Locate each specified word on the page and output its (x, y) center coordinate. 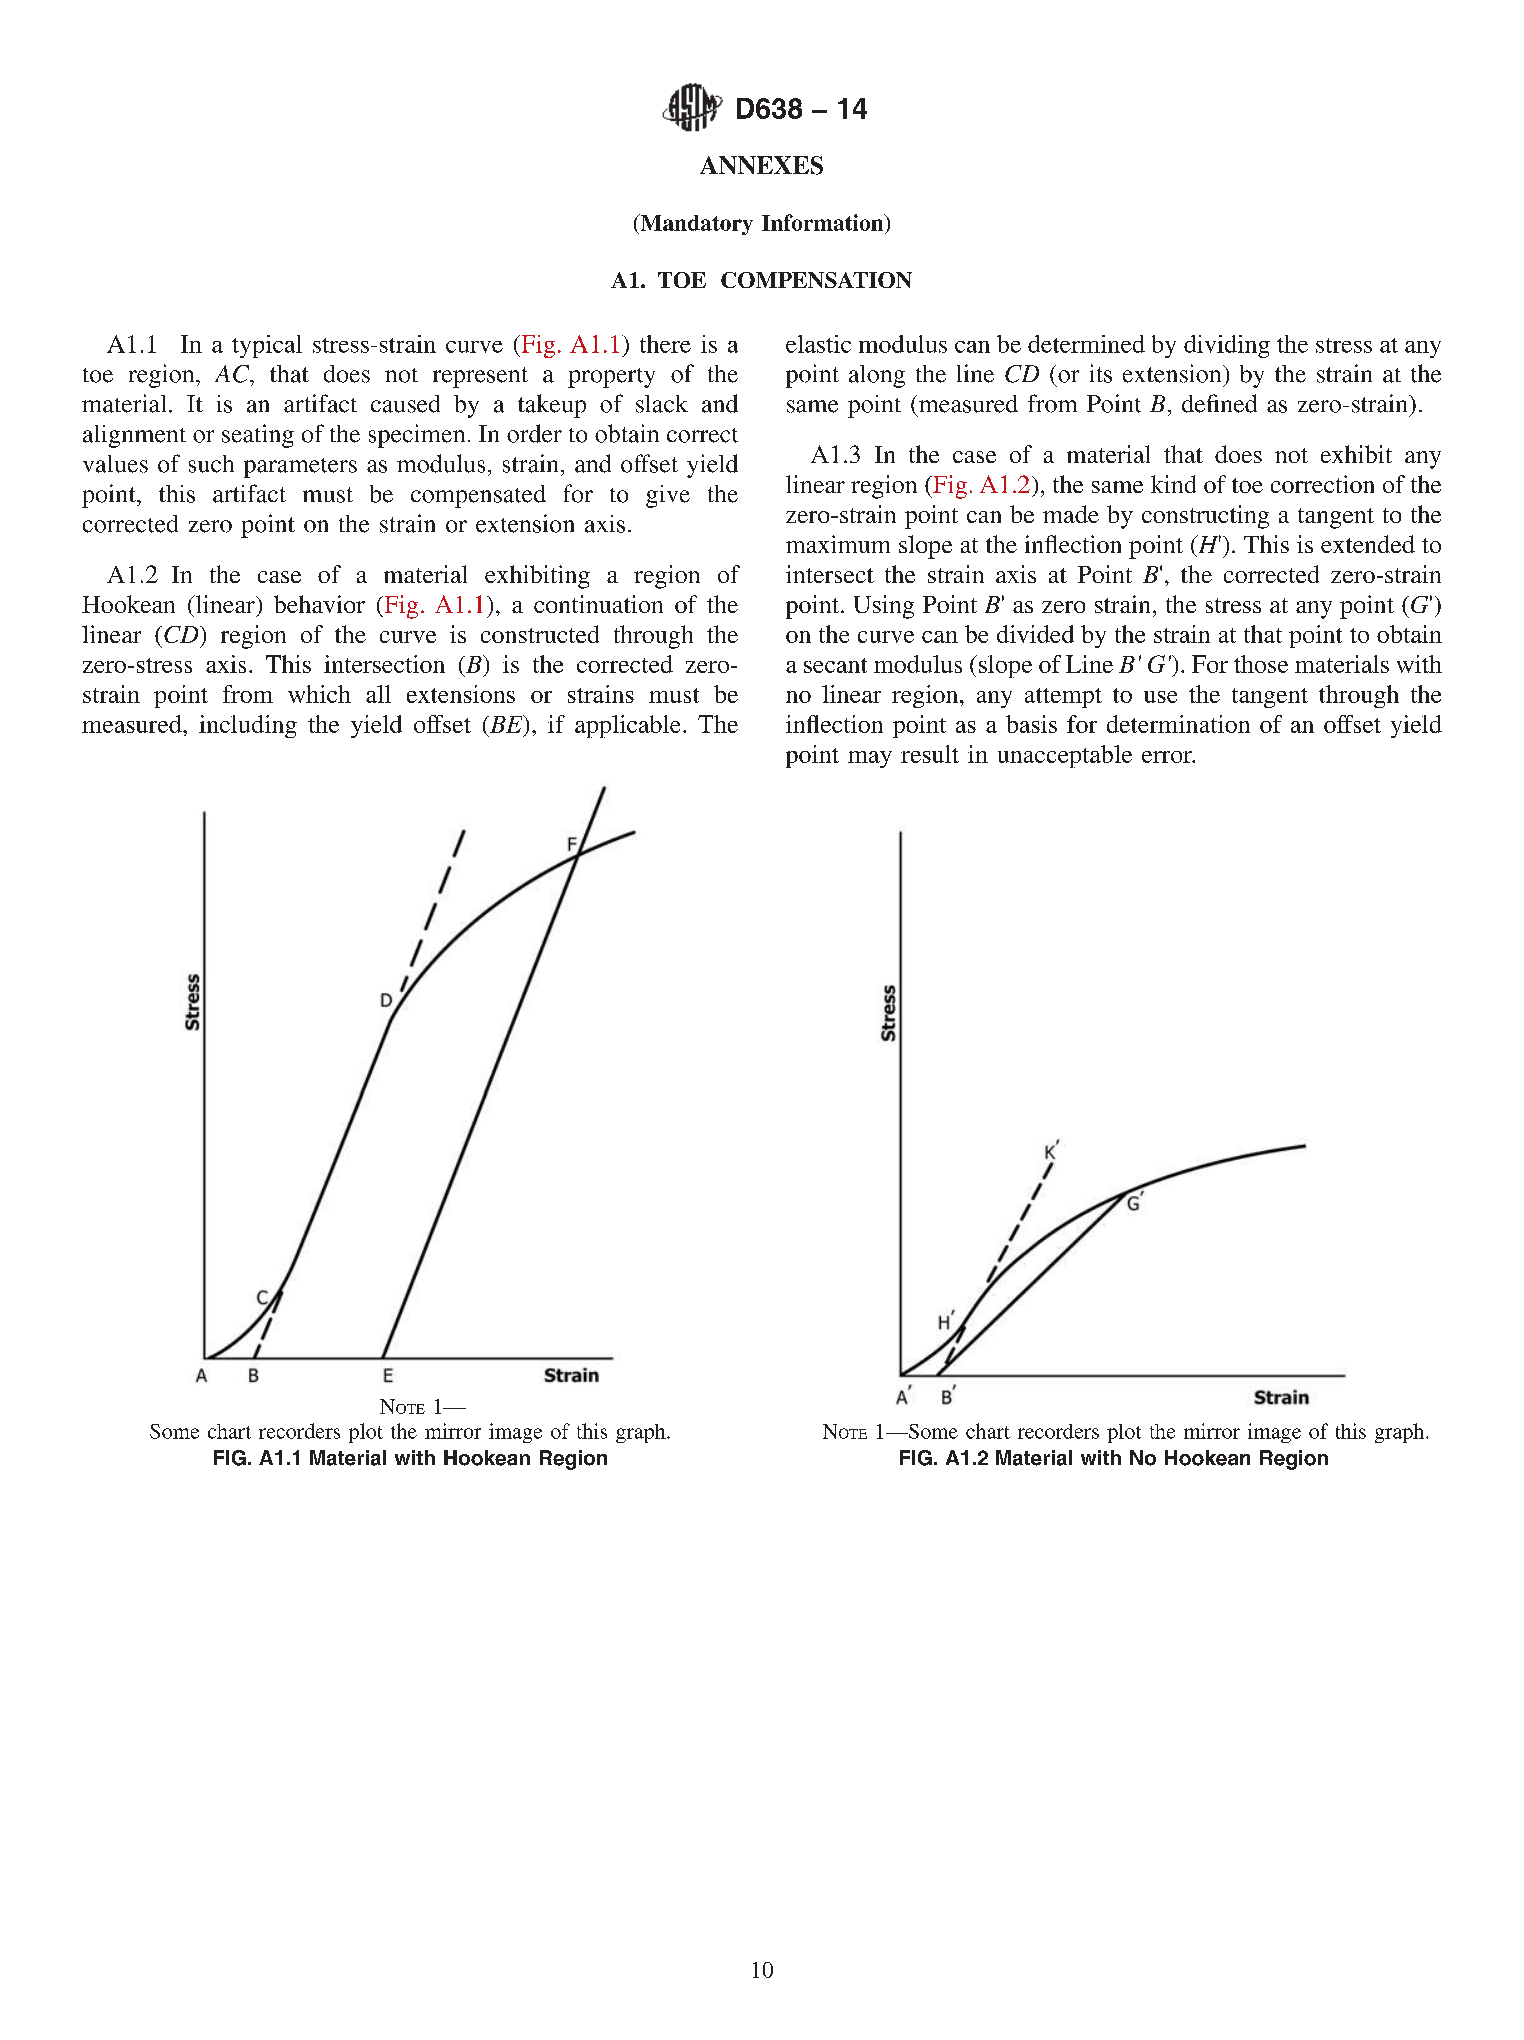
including (248, 726)
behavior (319, 604)
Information (824, 222)
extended (1368, 544)
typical (267, 346)
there (665, 344)
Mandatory (695, 224)
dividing (1227, 346)
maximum (838, 544)
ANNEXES (761, 165)
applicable (627, 726)
